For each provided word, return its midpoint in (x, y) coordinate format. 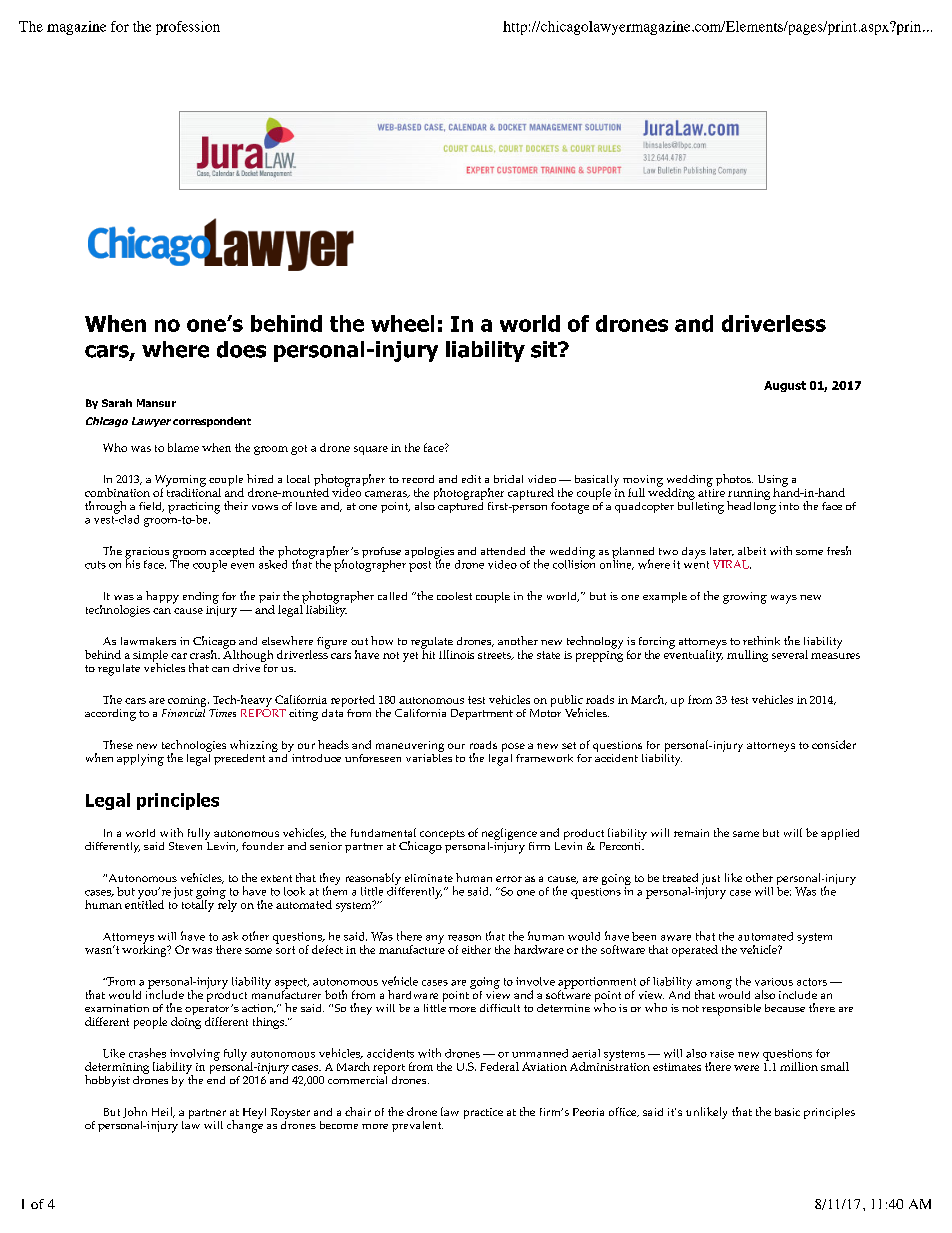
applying (140, 760)
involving (195, 1056)
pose (513, 749)
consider (834, 744)
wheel (402, 323)
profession (188, 28)
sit (545, 349)
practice (483, 1113)
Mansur (156, 403)
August (785, 386)
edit (471, 479)
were (746, 1068)
